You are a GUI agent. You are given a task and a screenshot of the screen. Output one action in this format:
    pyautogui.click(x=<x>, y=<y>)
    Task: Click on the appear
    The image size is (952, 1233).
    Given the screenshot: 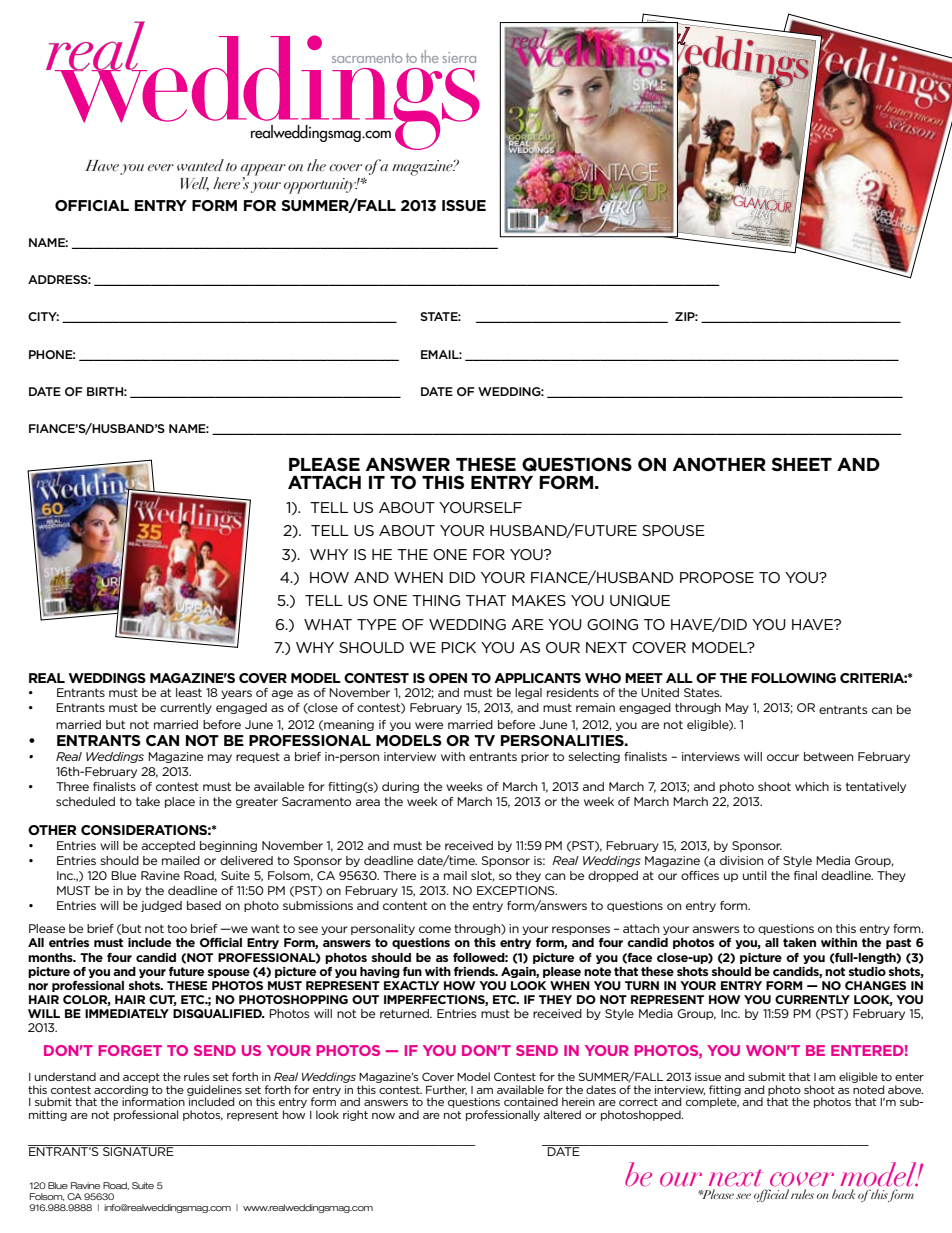 What is the action you would take?
    pyautogui.click(x=263, y=170)
